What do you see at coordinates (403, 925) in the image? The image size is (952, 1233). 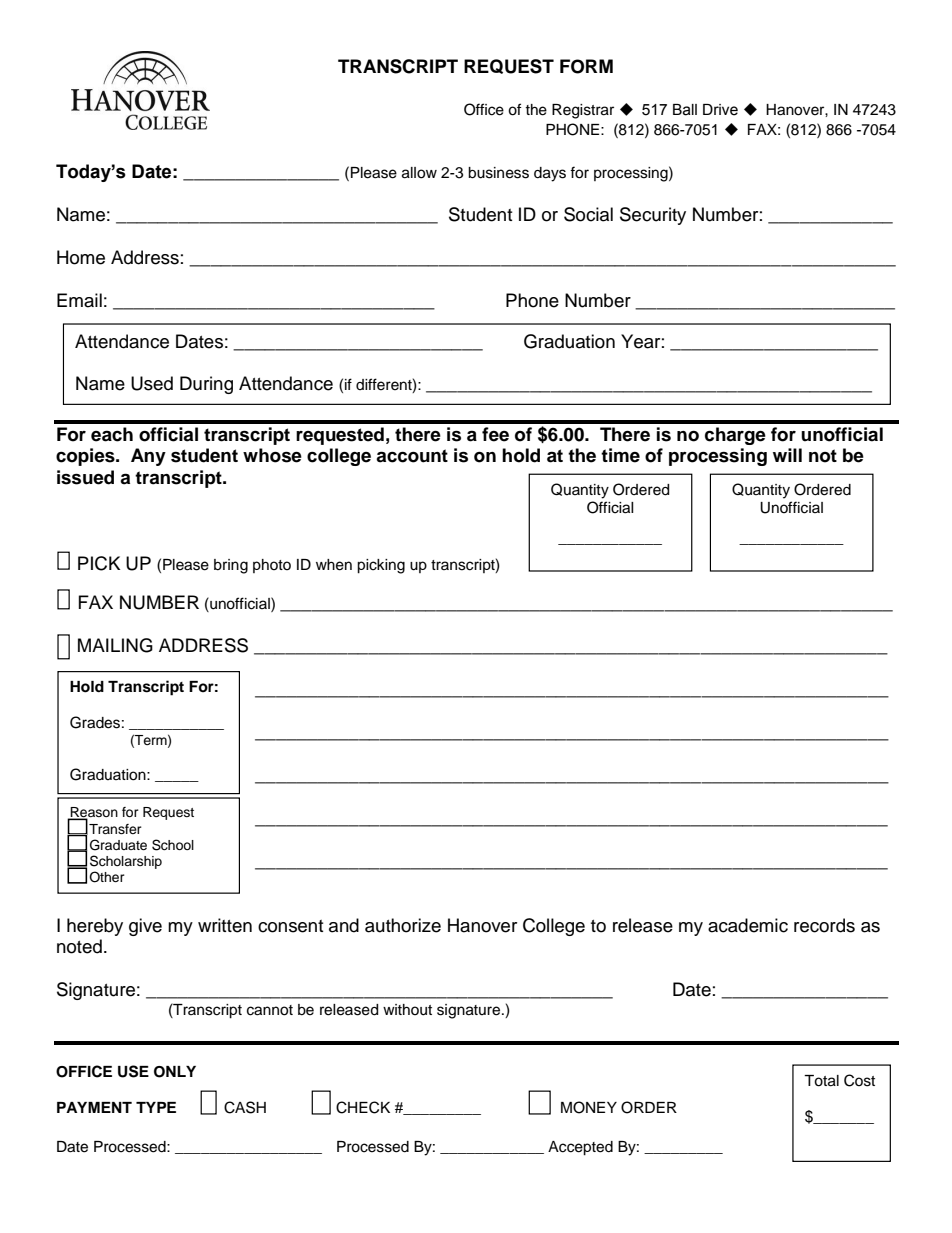 I see `authorize` at bounding box center [403, 925].
